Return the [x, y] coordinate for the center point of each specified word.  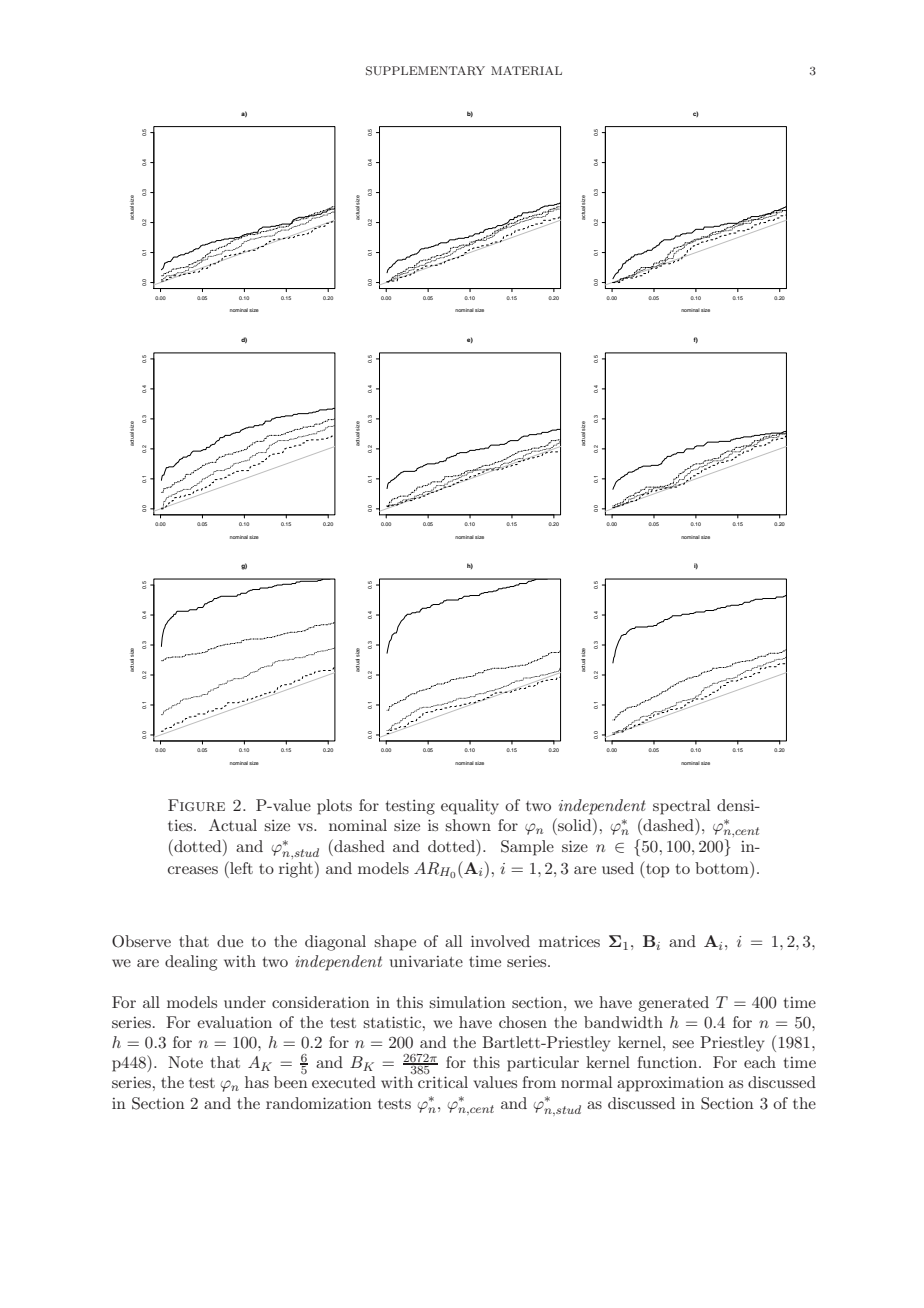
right [296, 870]
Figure [196, 805]
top [657, 869]
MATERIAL [526, 70]
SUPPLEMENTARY [425, 71]
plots [334, 807]
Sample [527, 848]
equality [470, 807]
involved [500, 941]
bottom [723, 867]
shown [468, 825]
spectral [681, 807]
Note [185, 1062]
